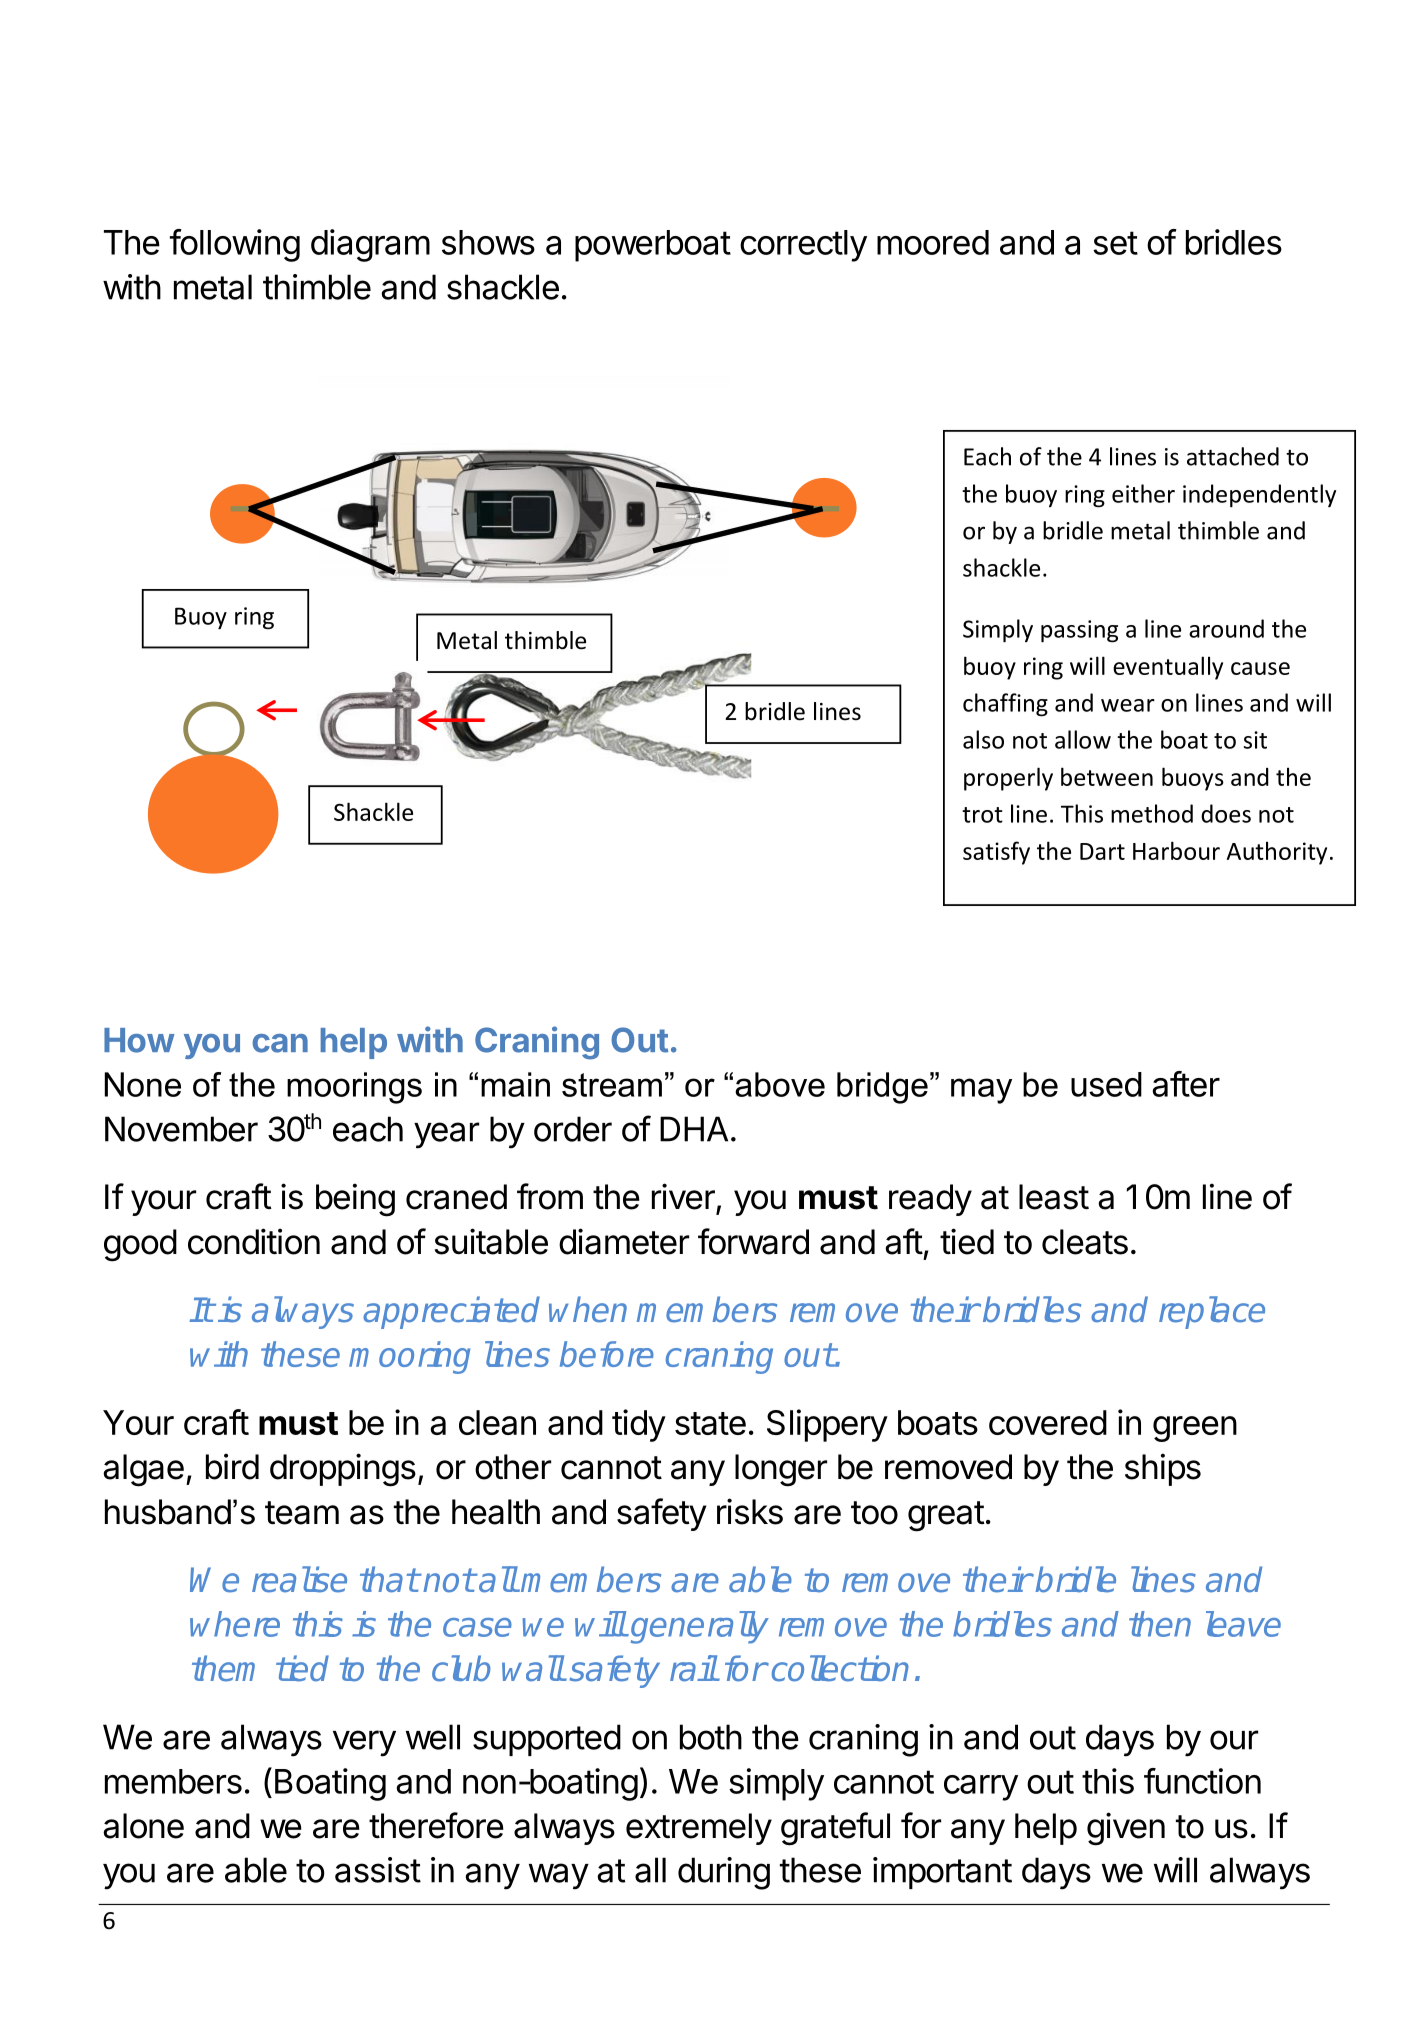  Describe the element at coordinates (982, 815) in the screenshot. I see `trot` at that location.
